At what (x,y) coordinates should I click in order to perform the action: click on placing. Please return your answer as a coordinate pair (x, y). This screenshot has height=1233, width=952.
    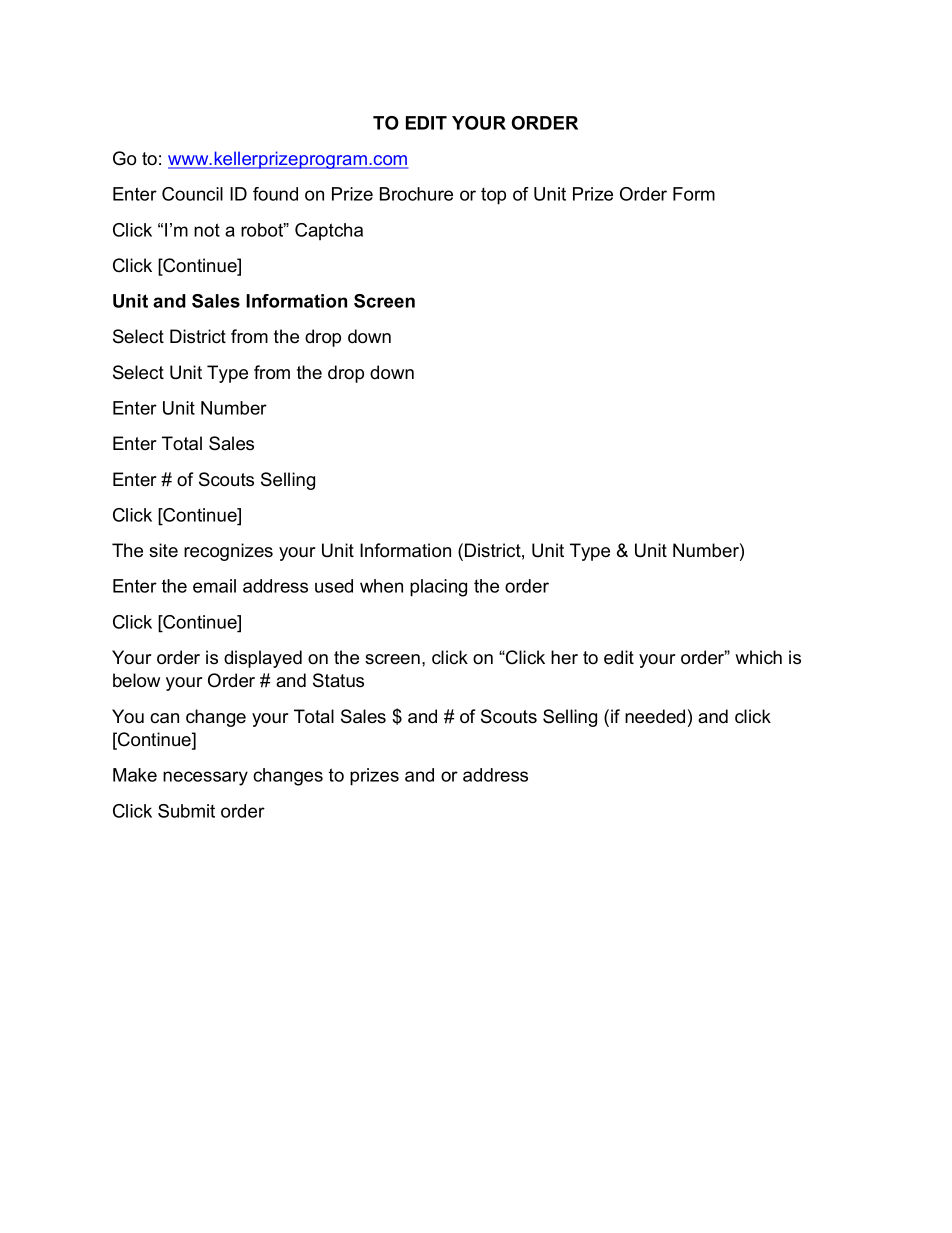
    Looking at the image, I should click on (438, 588).
